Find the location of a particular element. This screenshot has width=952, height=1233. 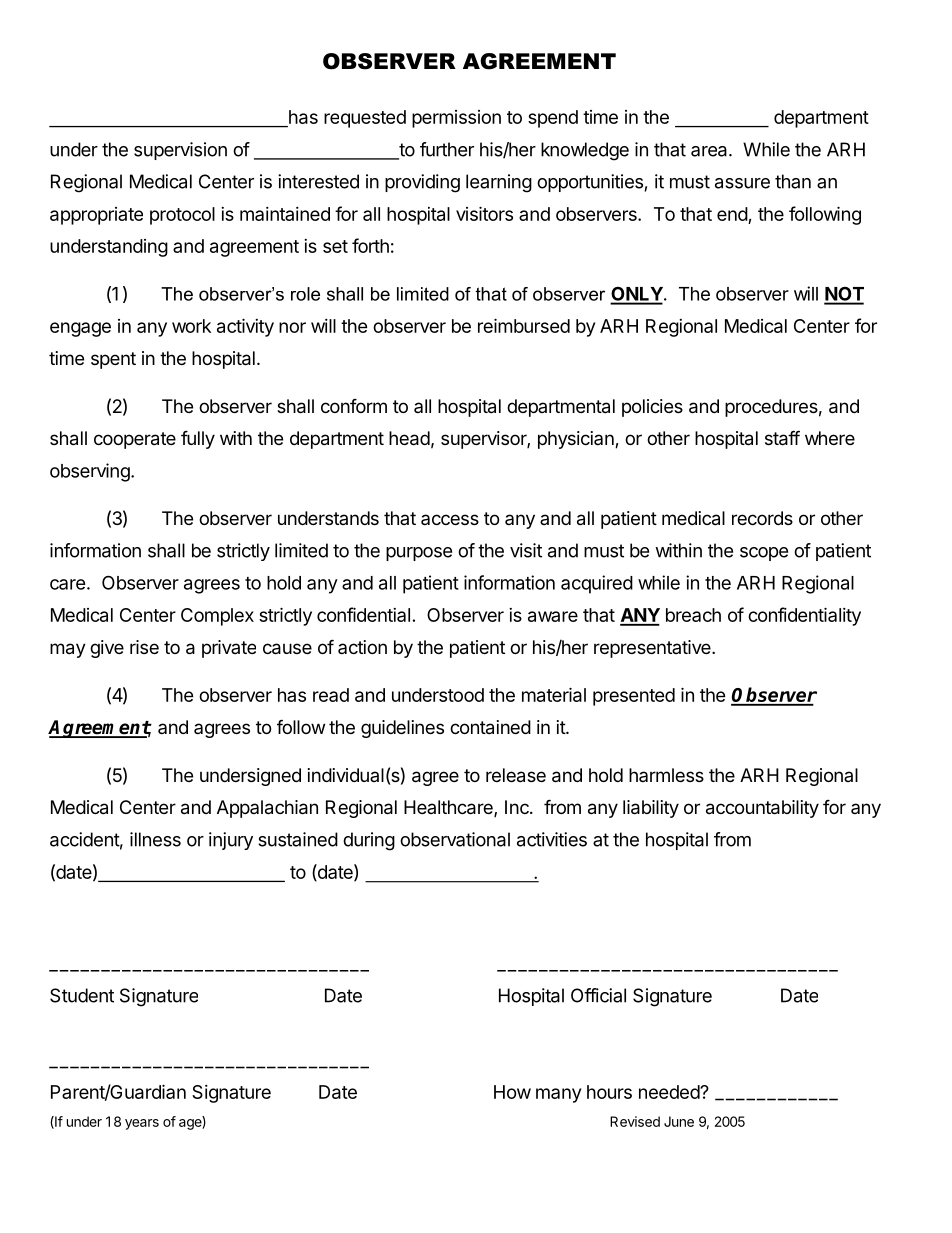

accountability is located at coordinates (762, 809).
